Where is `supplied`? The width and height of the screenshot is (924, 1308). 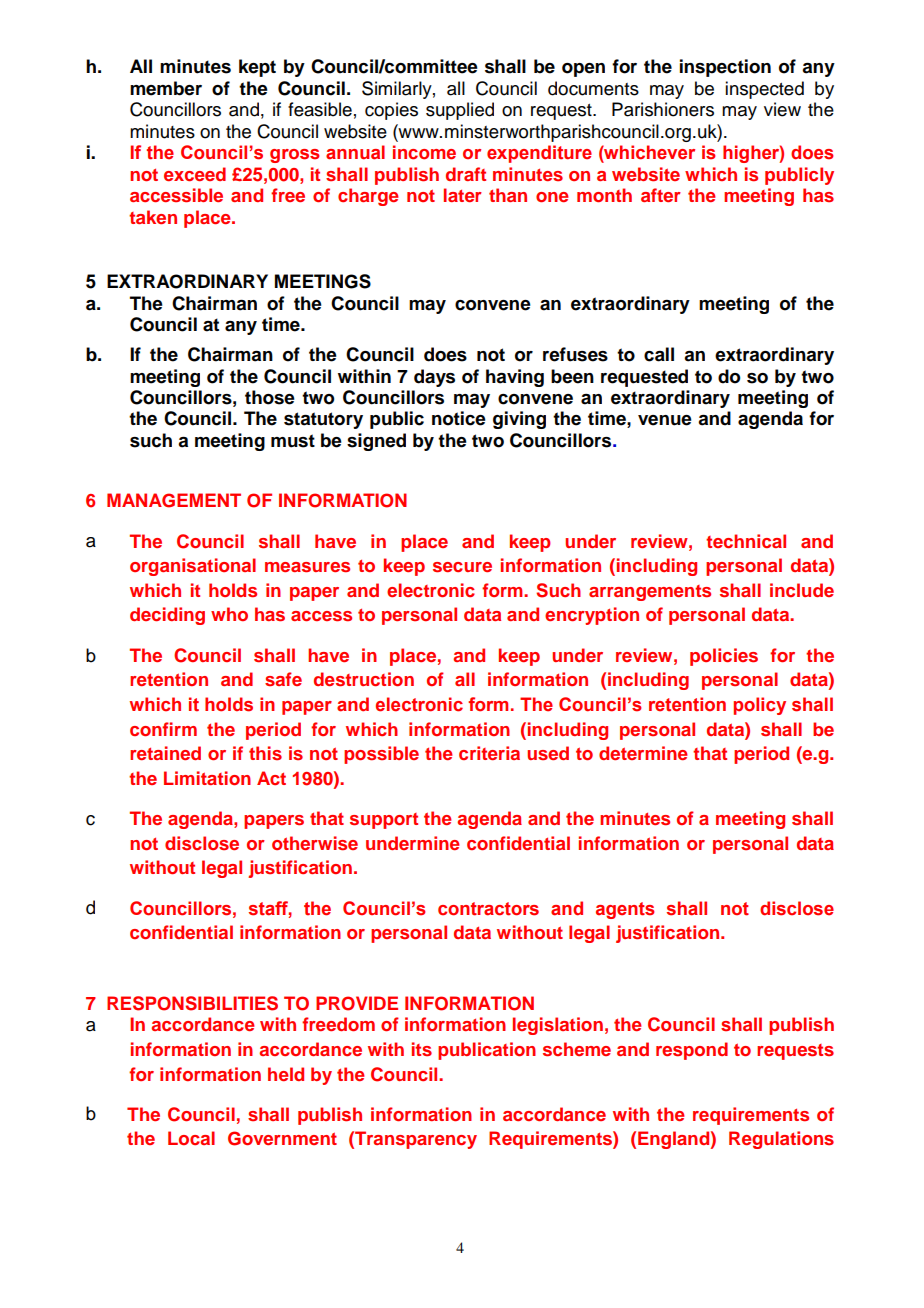
supplied is located at coordinates (460, 111).
